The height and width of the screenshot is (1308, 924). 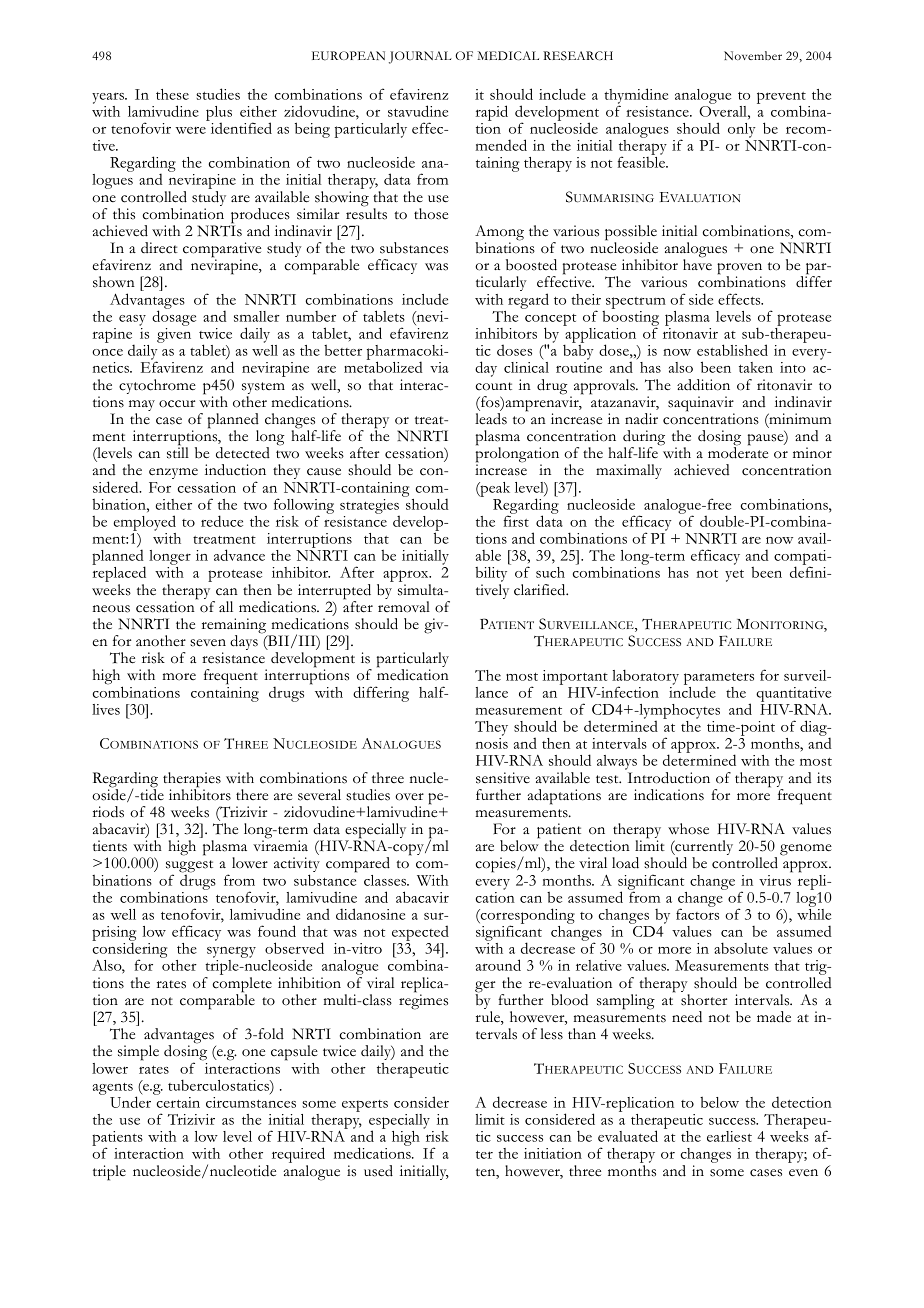 What do you see at coordinates (734, 576) in the screenshot?
I see `yet` at bounding box center [734, 576].
